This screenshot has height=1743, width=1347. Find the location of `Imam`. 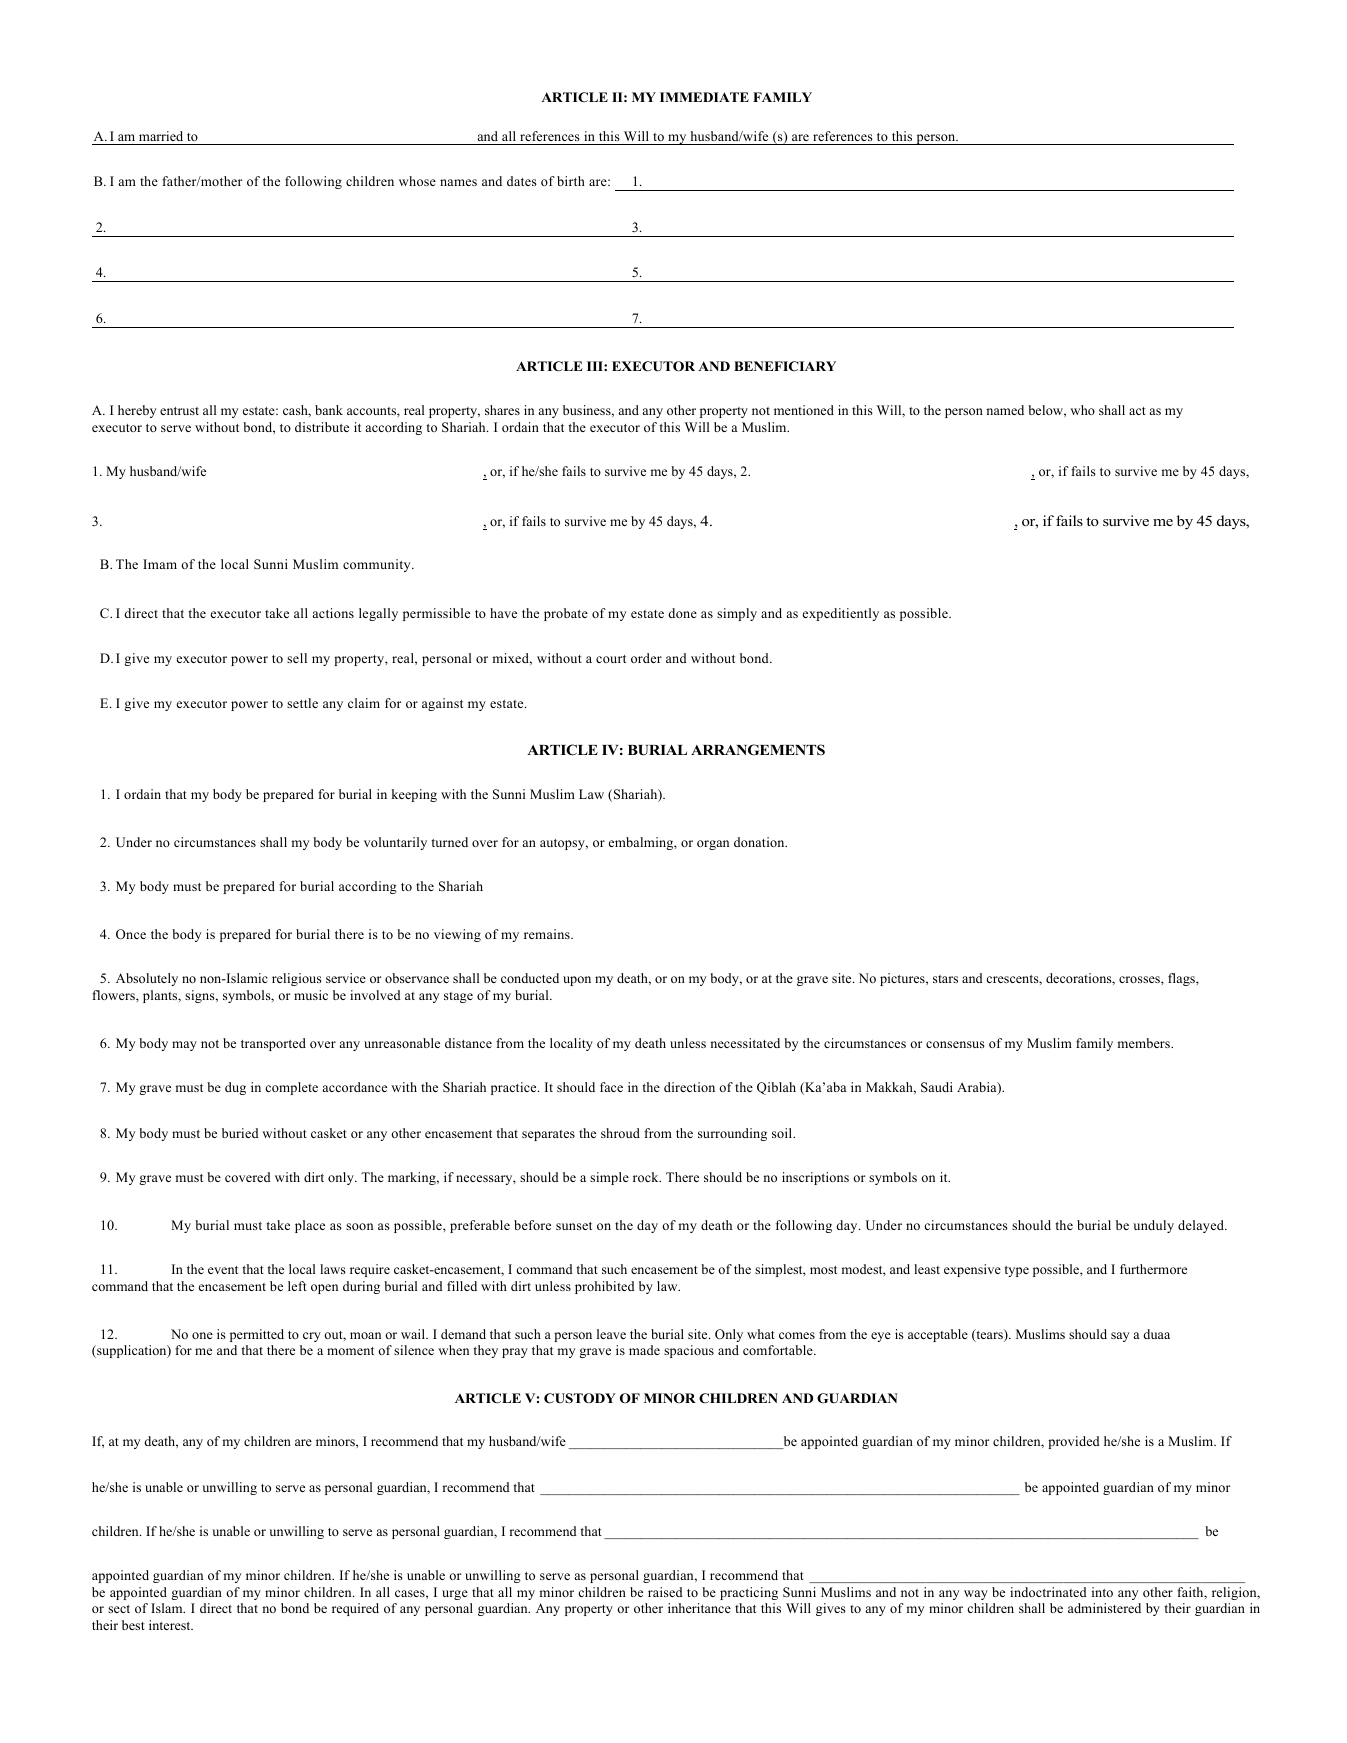

Imam is located at coordinates (160, 564).
